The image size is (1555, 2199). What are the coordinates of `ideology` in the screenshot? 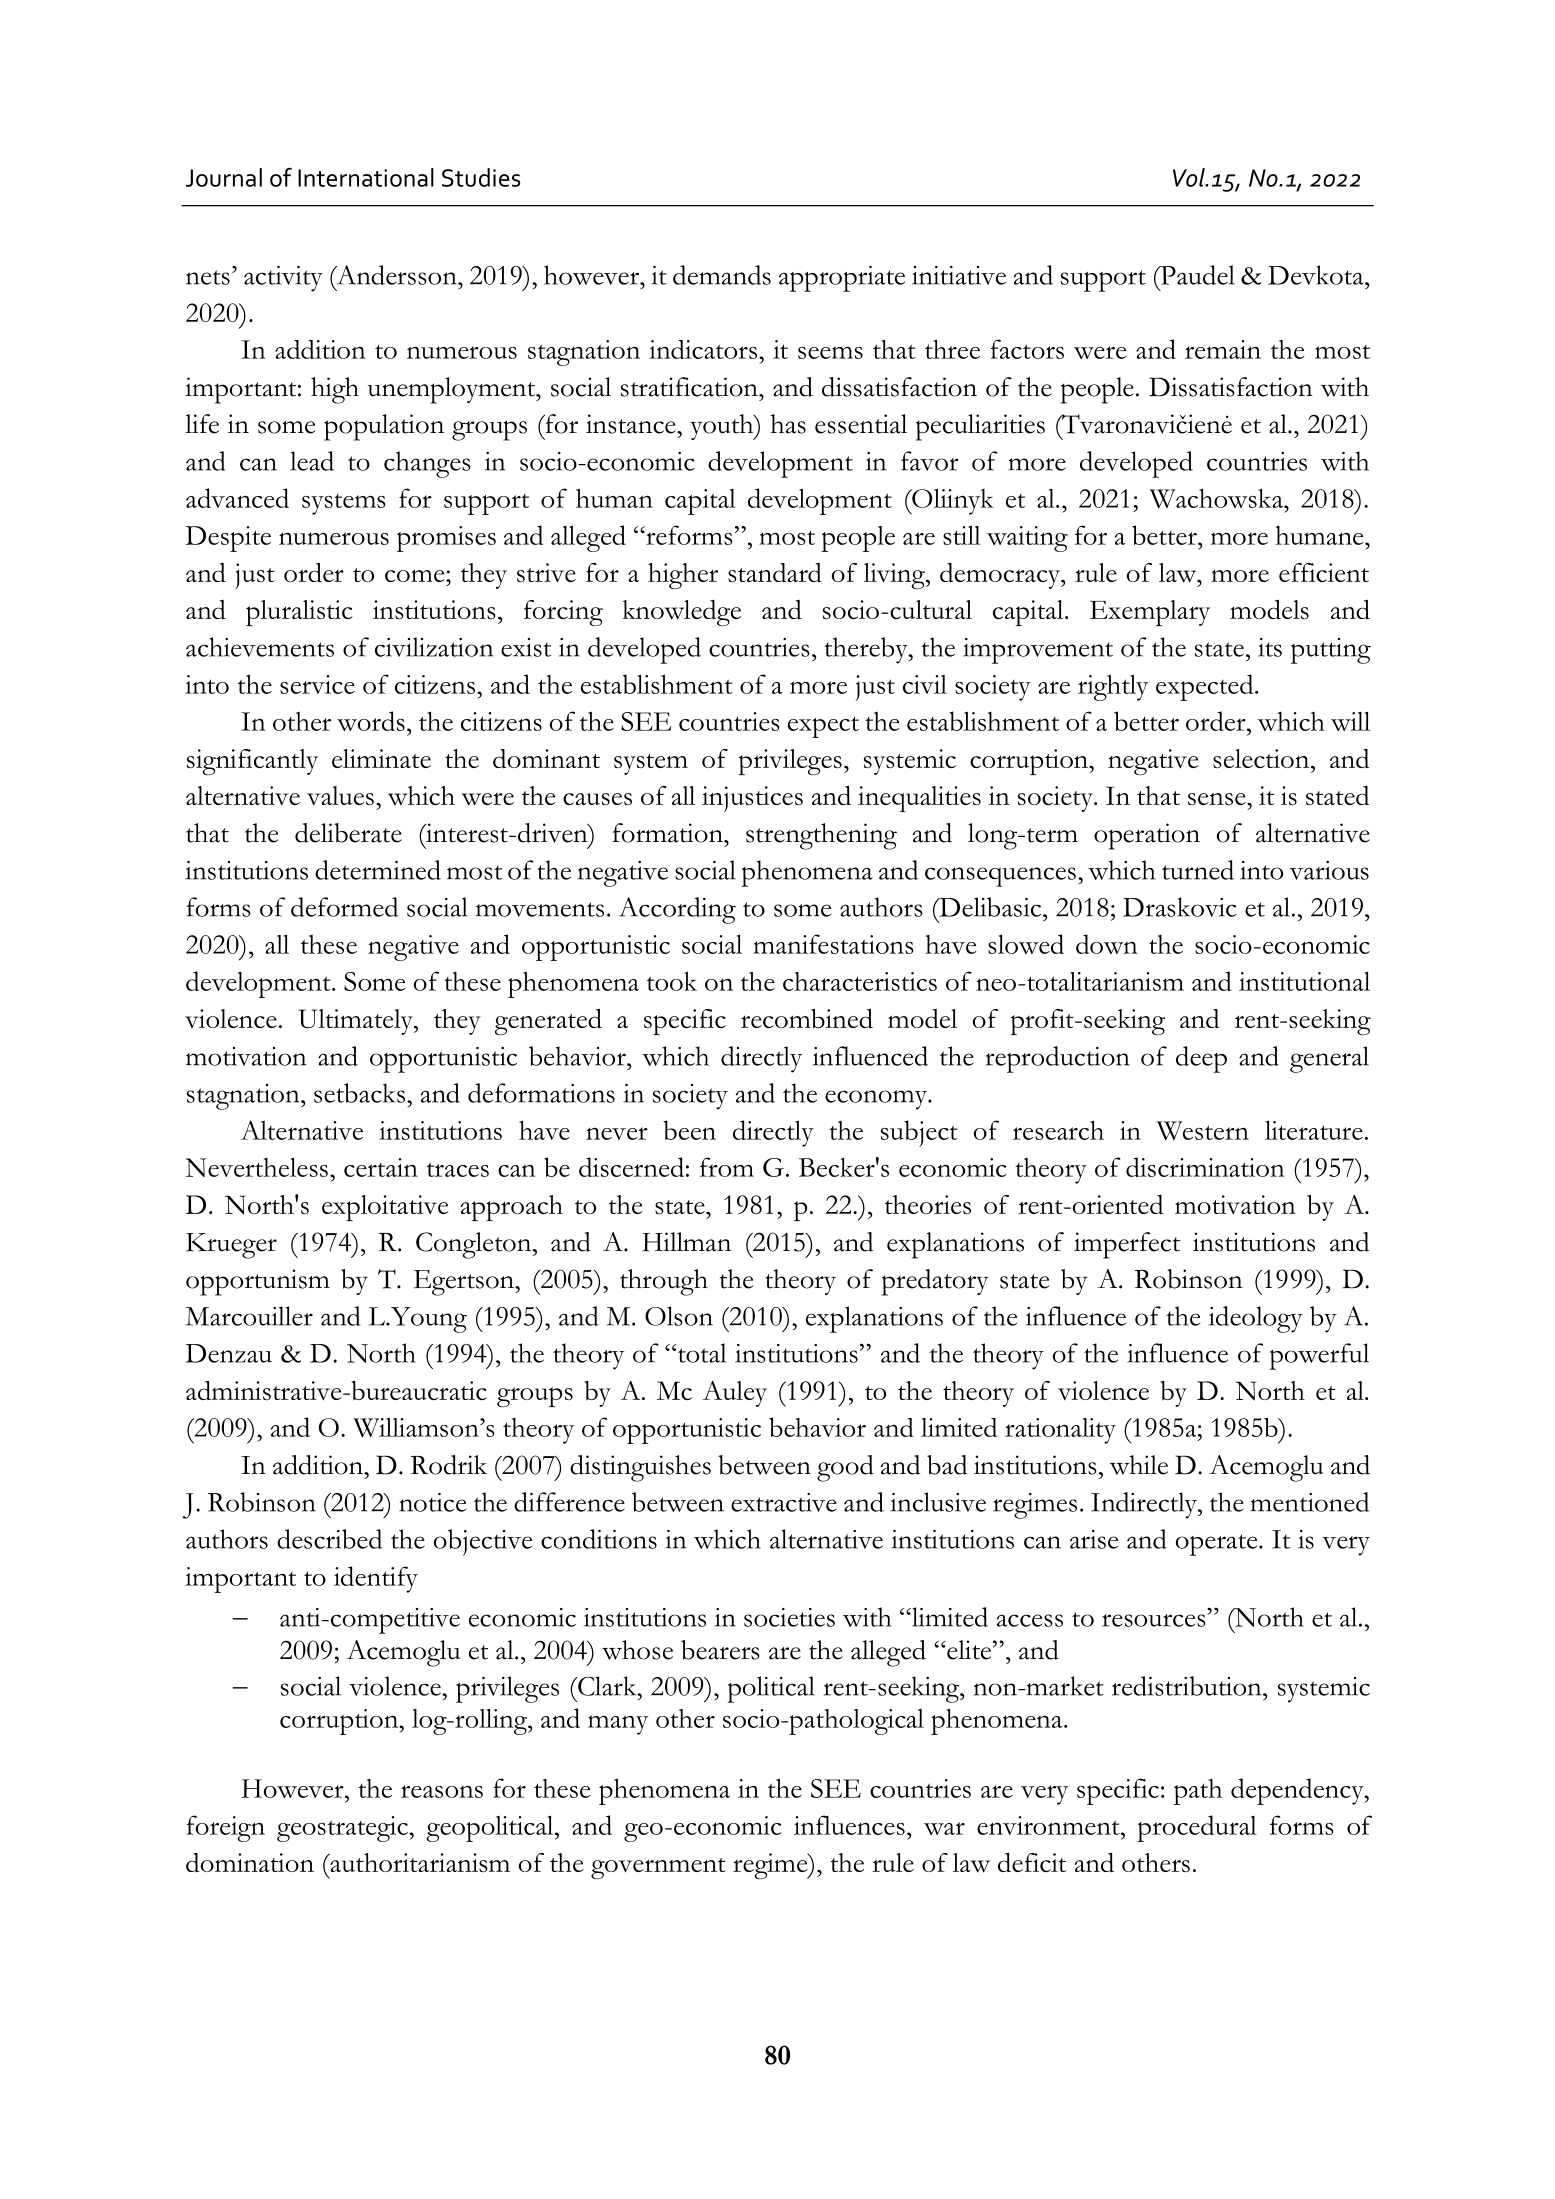 It's located at (1256, 1319).
